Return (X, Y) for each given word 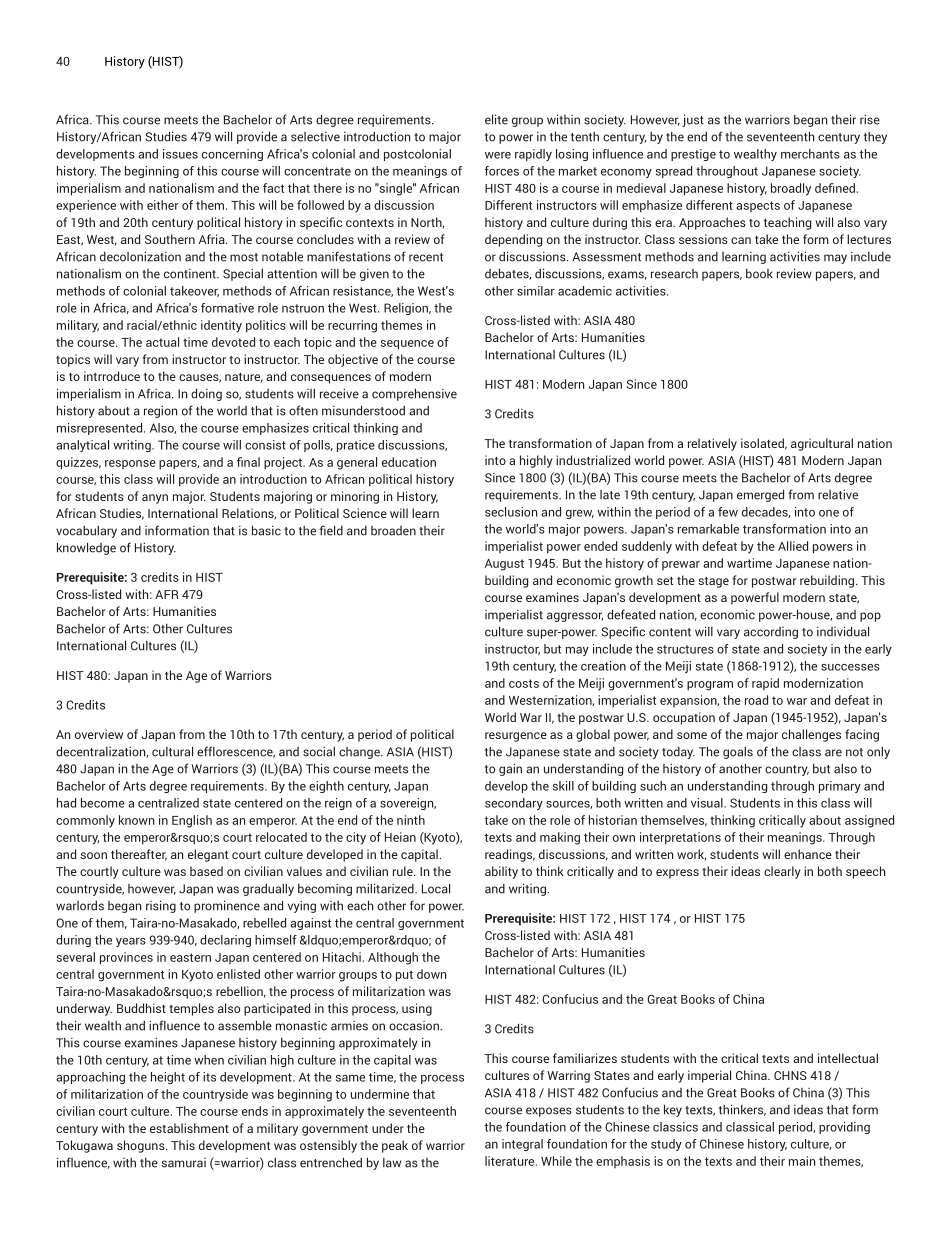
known (136, 820)
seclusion (511, 512)
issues (180, 154)
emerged (760, 495)
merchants (810, 154)
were (498, 155)
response (130, 464)
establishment (189, 1128)
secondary (514, 804)
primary (840, 787)
